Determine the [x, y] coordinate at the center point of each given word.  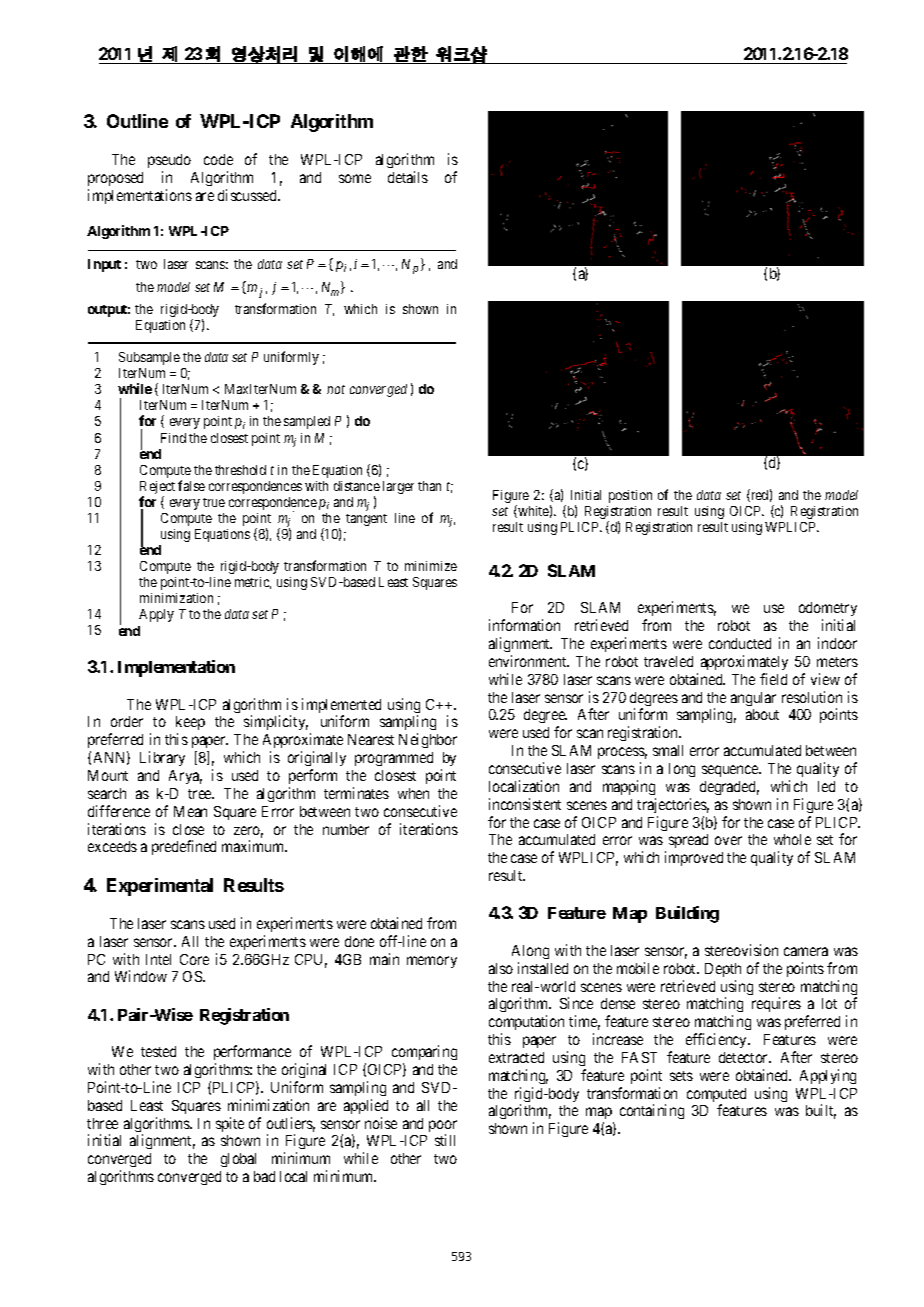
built [821, 1111]
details [408, 177]
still [445, 1140]
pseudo [169, 163]
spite [230, 1124]
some [355, 178]
